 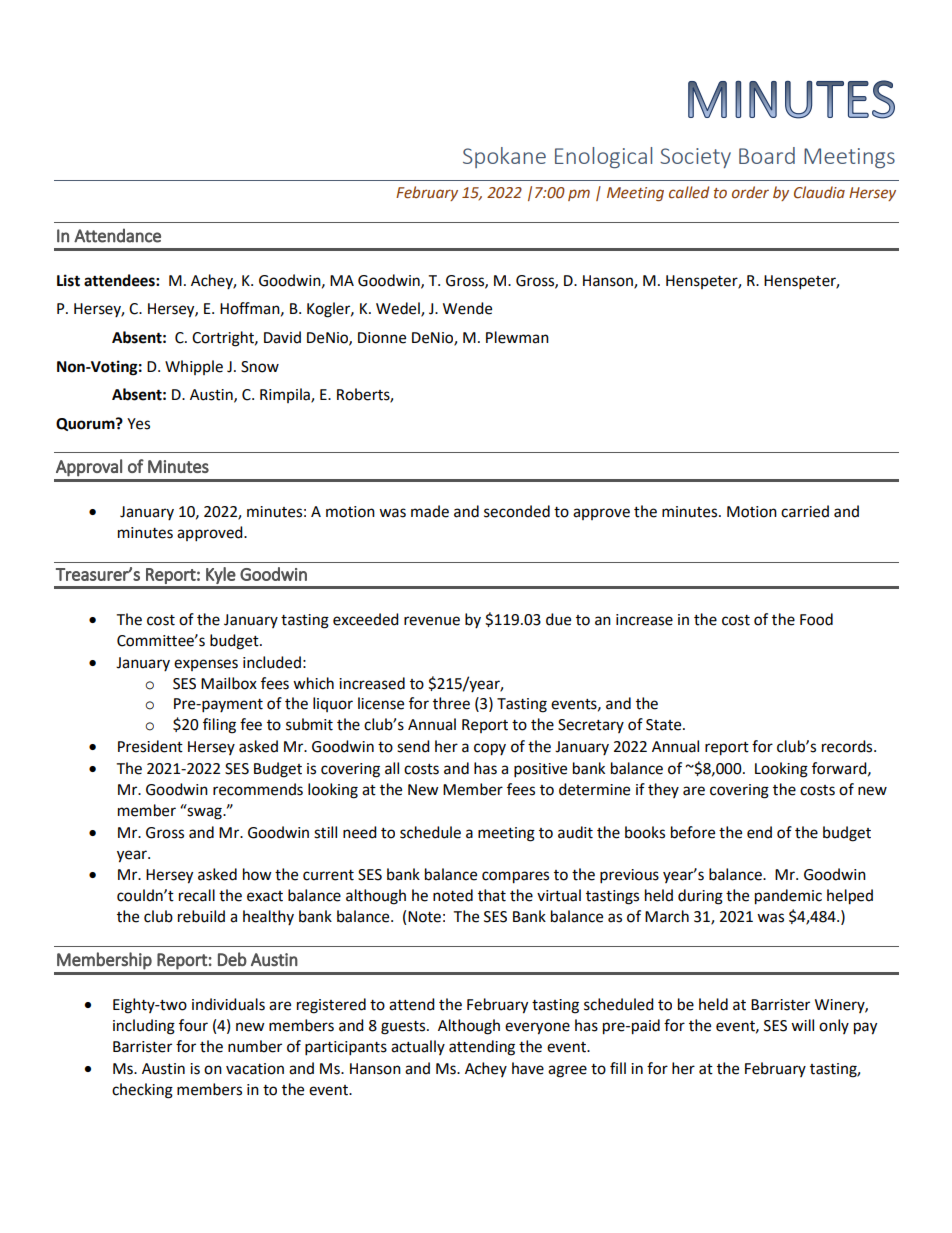 What do you see at coordinates (418, 1047) in the screenshot?
I see `actually` at bounding box center [418, 1047].
